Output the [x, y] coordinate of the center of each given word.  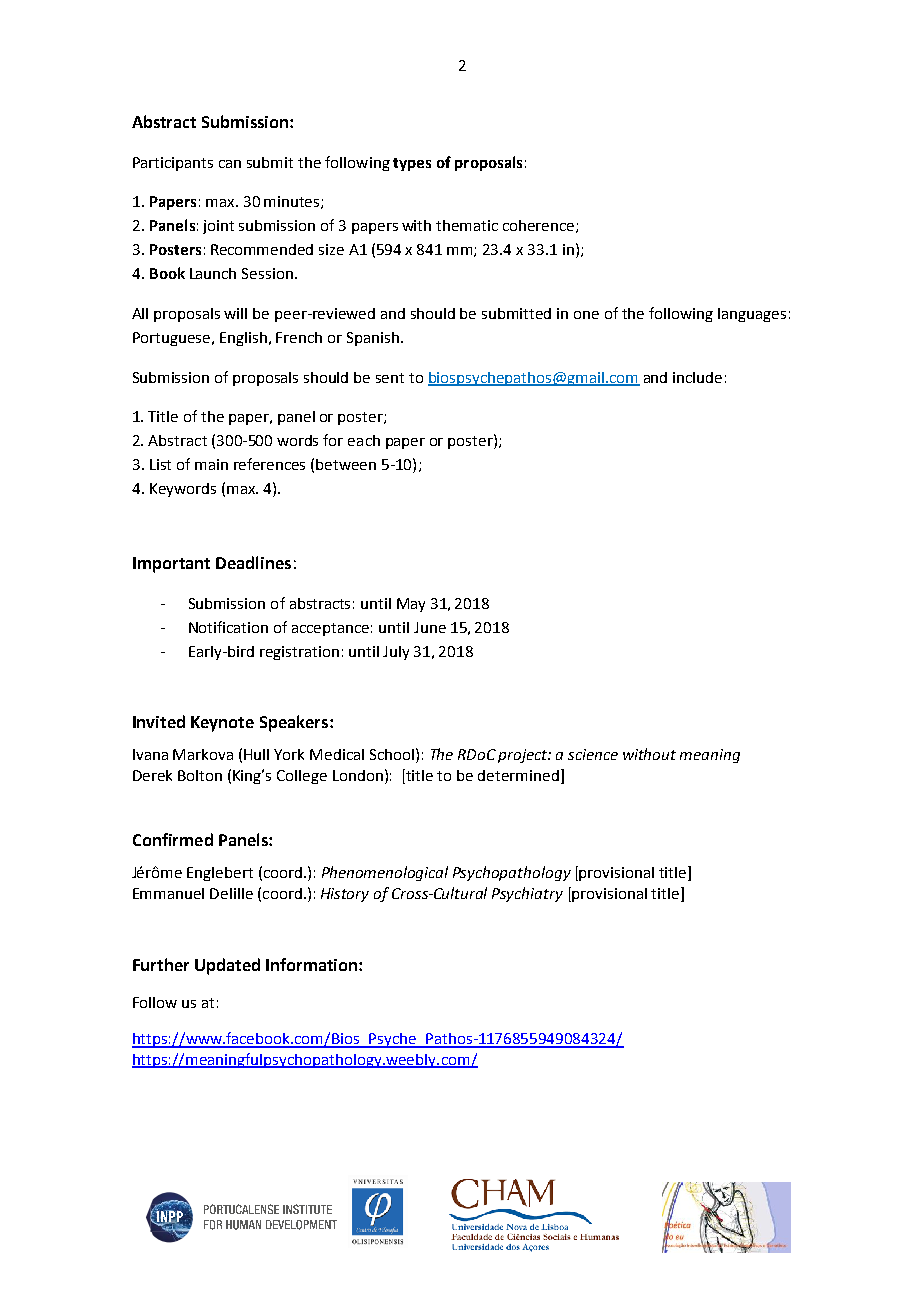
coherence [540, 226]
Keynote [222, 724]
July [396, 653]
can [230, 164]
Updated [227, 966]
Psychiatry [527, 894]
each [364, 440]
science [593, 754]
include [697, 377]
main [211, 464]
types [412, 164]
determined [518, 775]
